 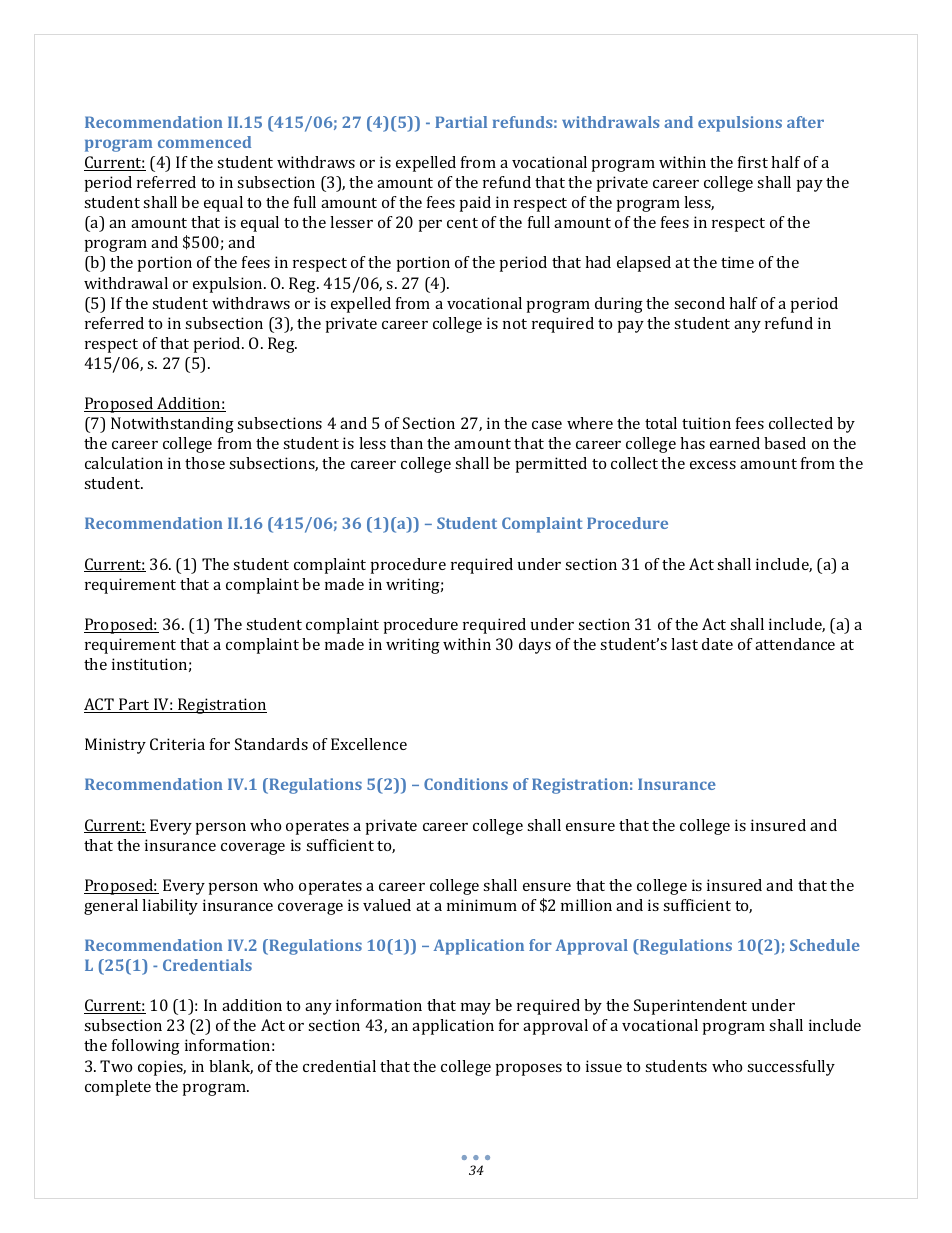 I want to click on those, so click(x=205, y=463).
